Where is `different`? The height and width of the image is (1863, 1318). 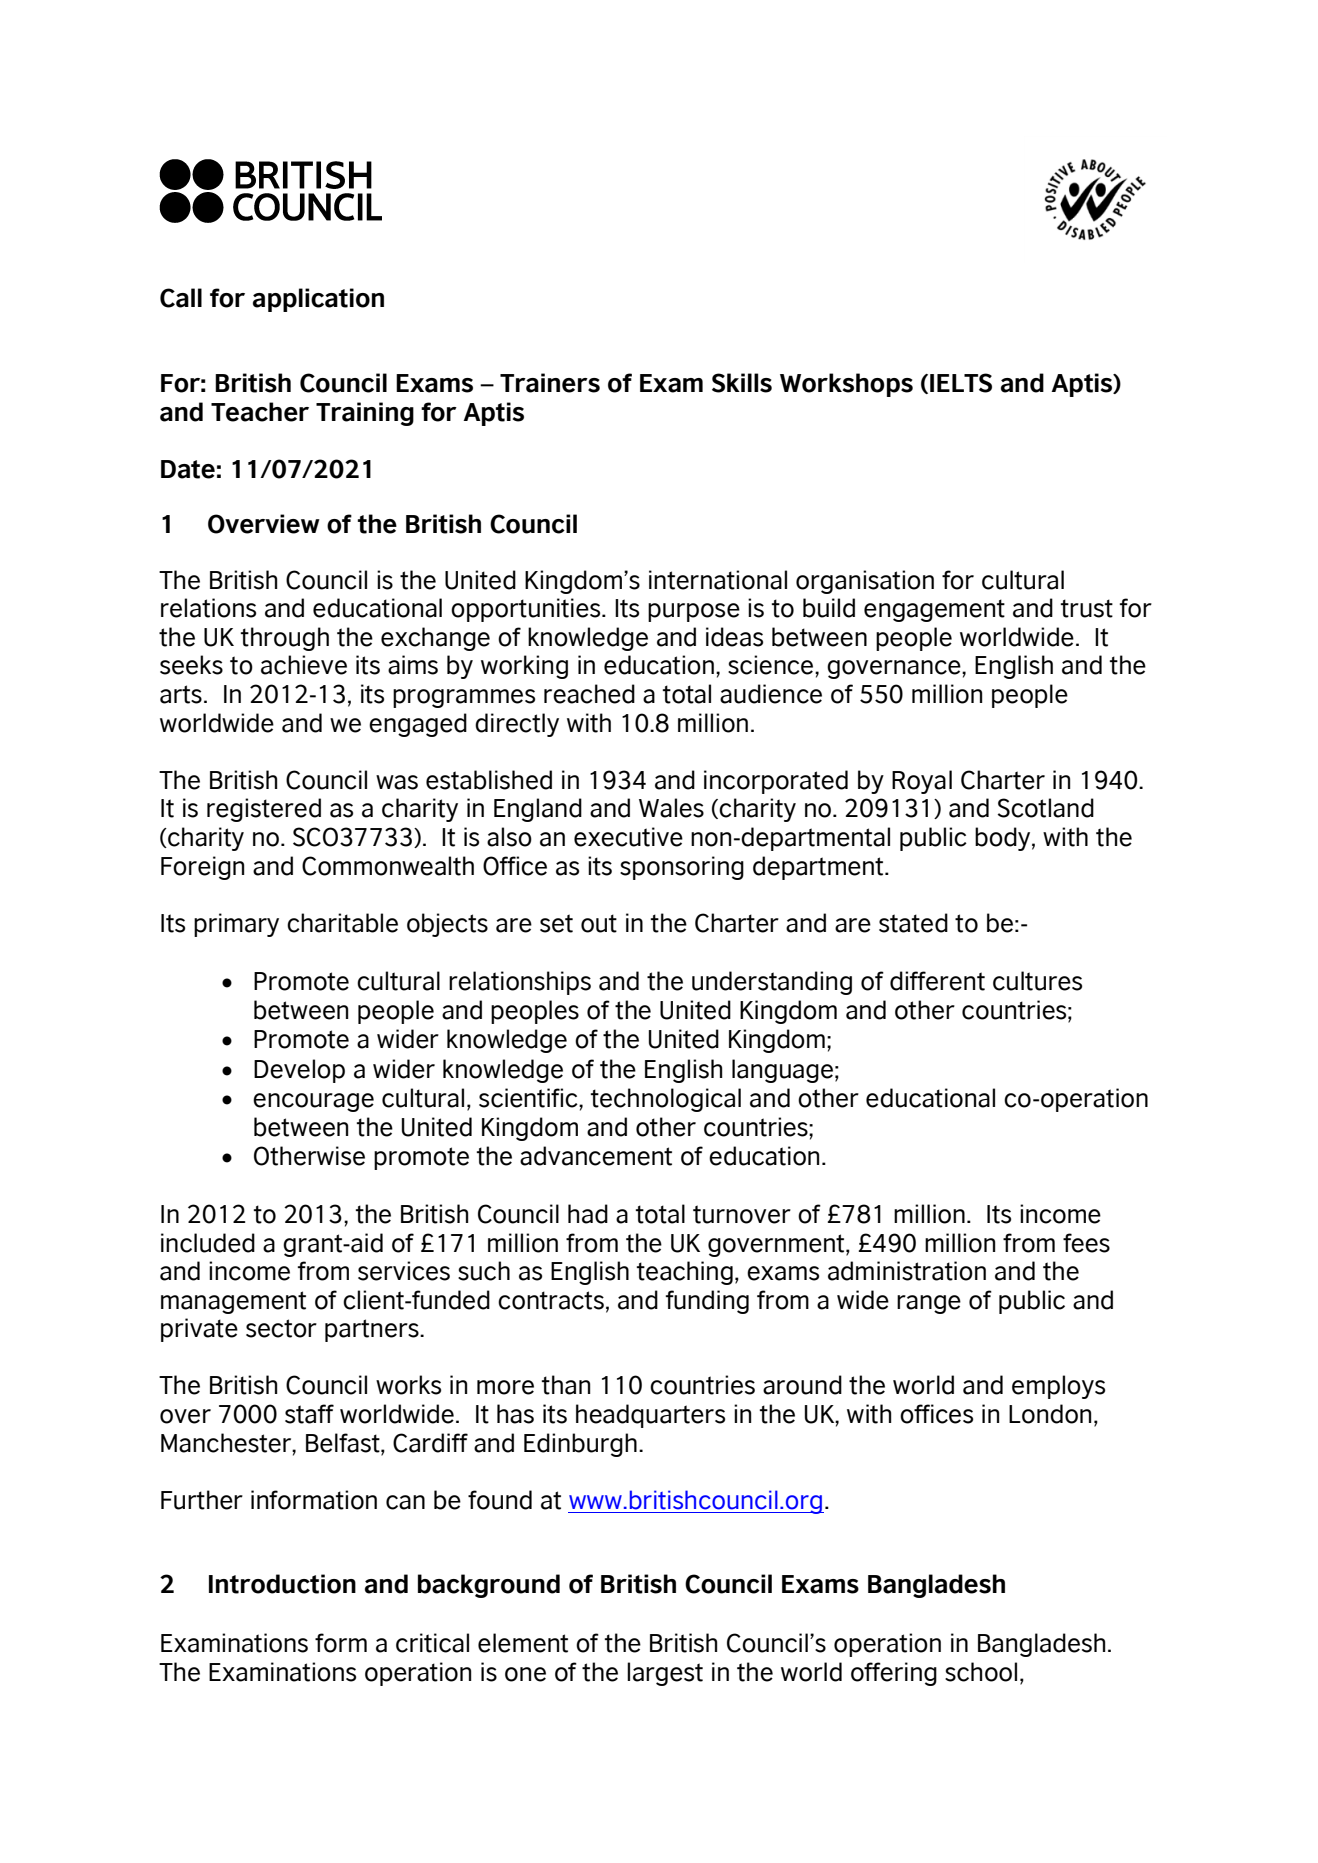 different is located at coordinates (937, 981).
